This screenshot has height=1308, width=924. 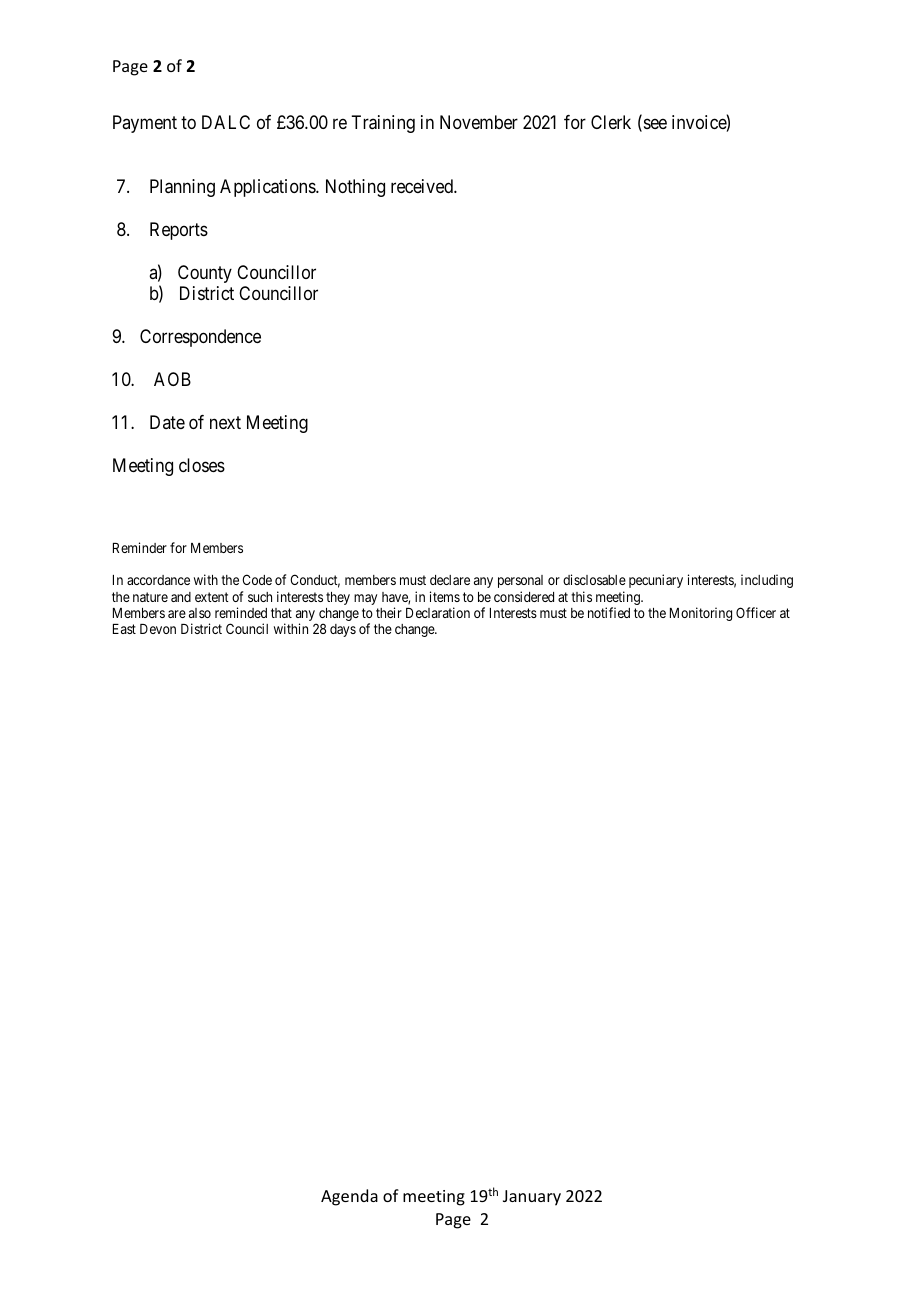 I want to click on Devon, so click(x=158, y=629).
